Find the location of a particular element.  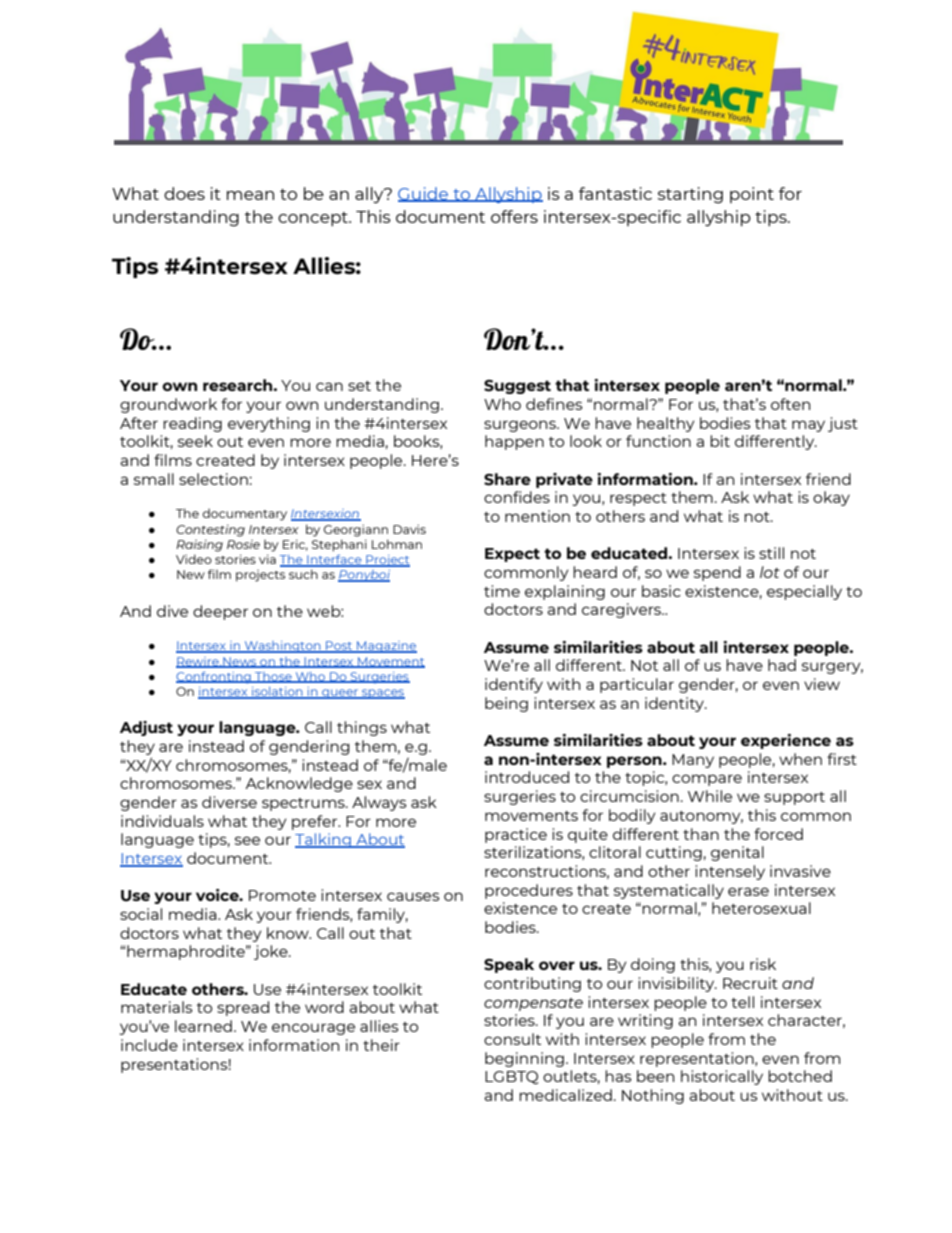

Expect is located at coordinates (512, 555).
